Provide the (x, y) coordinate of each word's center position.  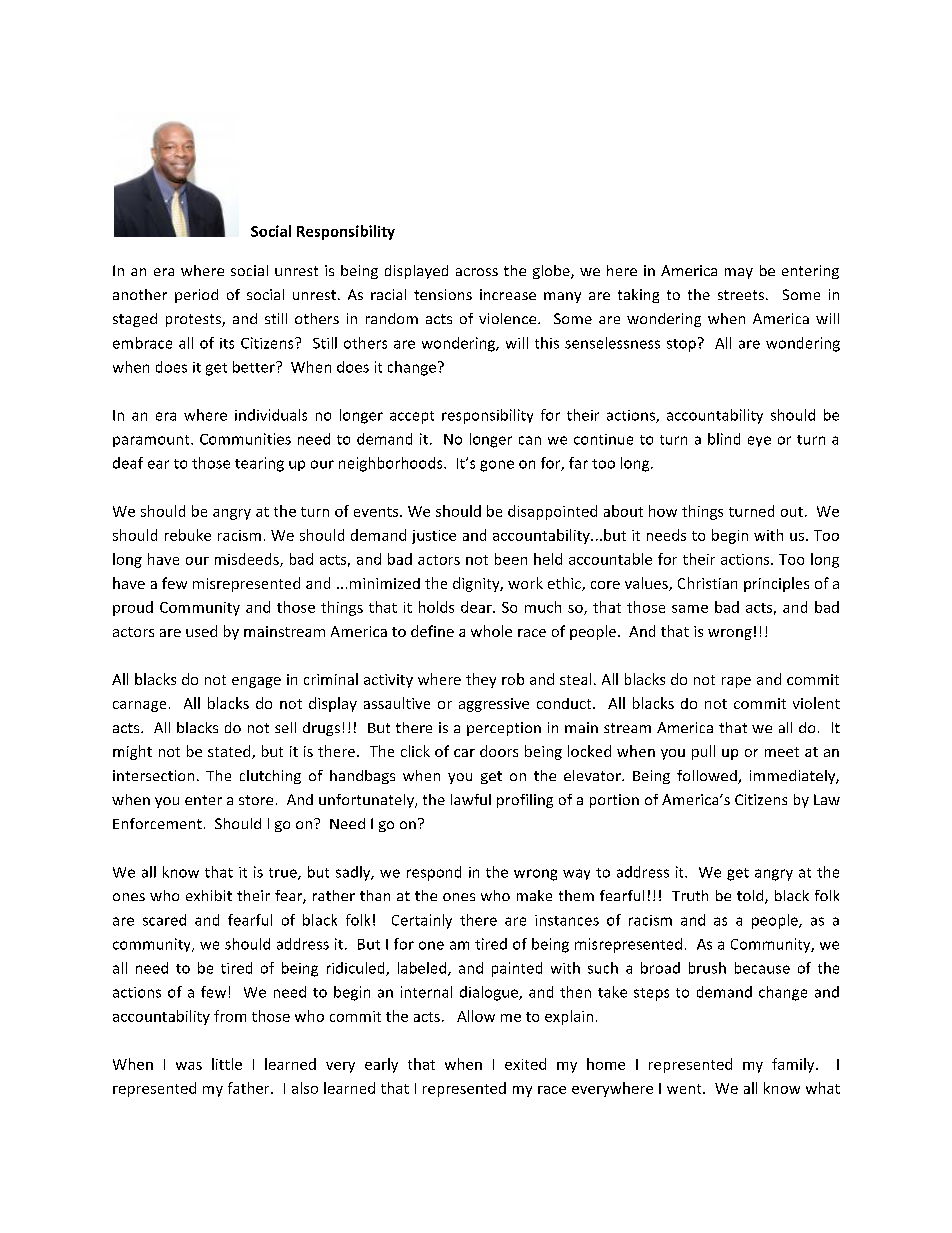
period (196, 296)
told (751, 897)
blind (724, 439)
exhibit (209, 895)
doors (499, 751)
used (201, 631)
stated (230, 752)
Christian (707, 583)
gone (497, 466)
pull (703, 752)
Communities (245, 439)
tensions (443, 294)
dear (477, 607)
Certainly (422, 921)
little (227, 1064)
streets (741, 295)
